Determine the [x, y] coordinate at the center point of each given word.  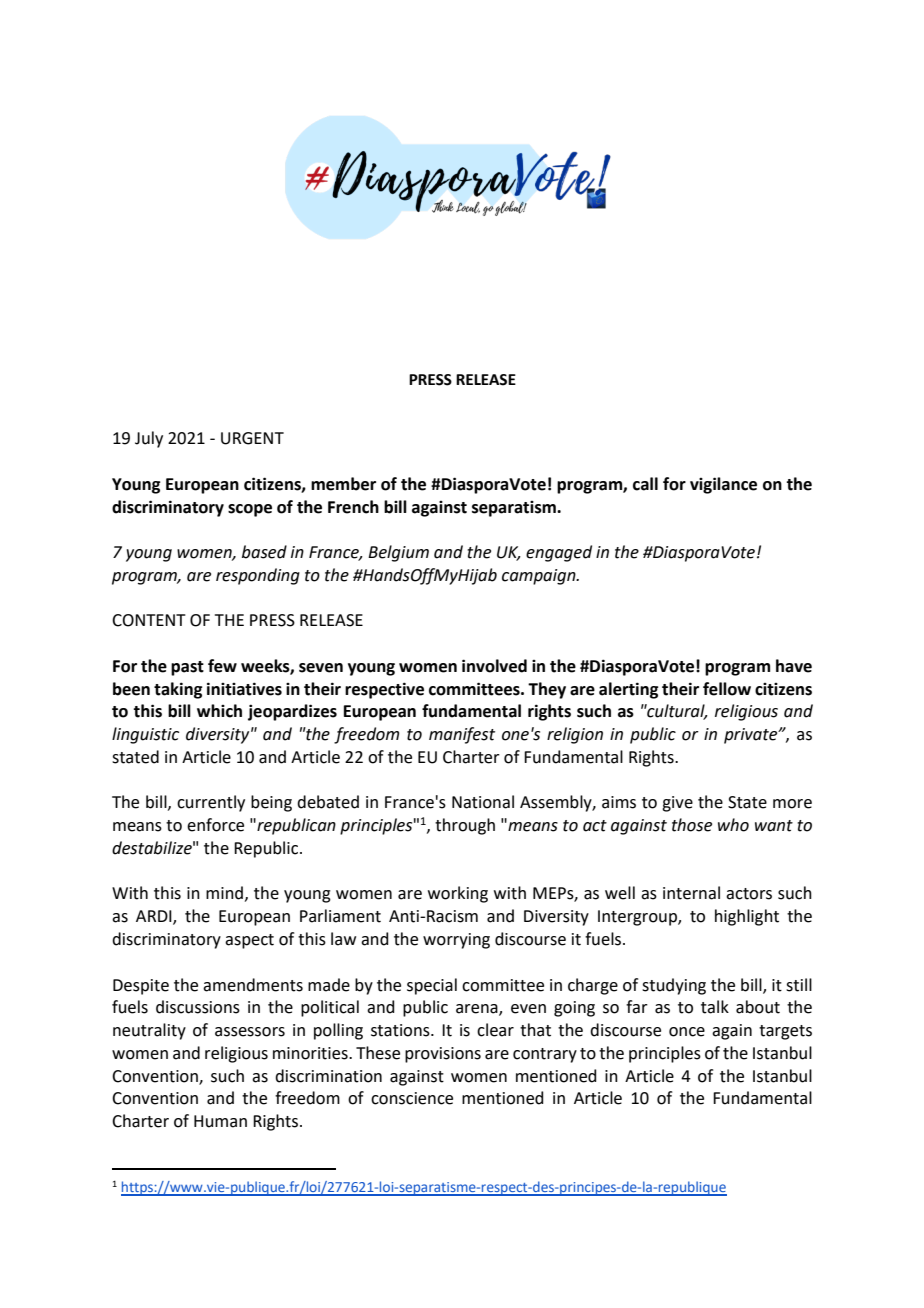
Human [220, 1121]
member [343, 484]
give [677, 804]
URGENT [252, 438]
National [483, 802]
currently [211, 803]
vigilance [723, 485]
